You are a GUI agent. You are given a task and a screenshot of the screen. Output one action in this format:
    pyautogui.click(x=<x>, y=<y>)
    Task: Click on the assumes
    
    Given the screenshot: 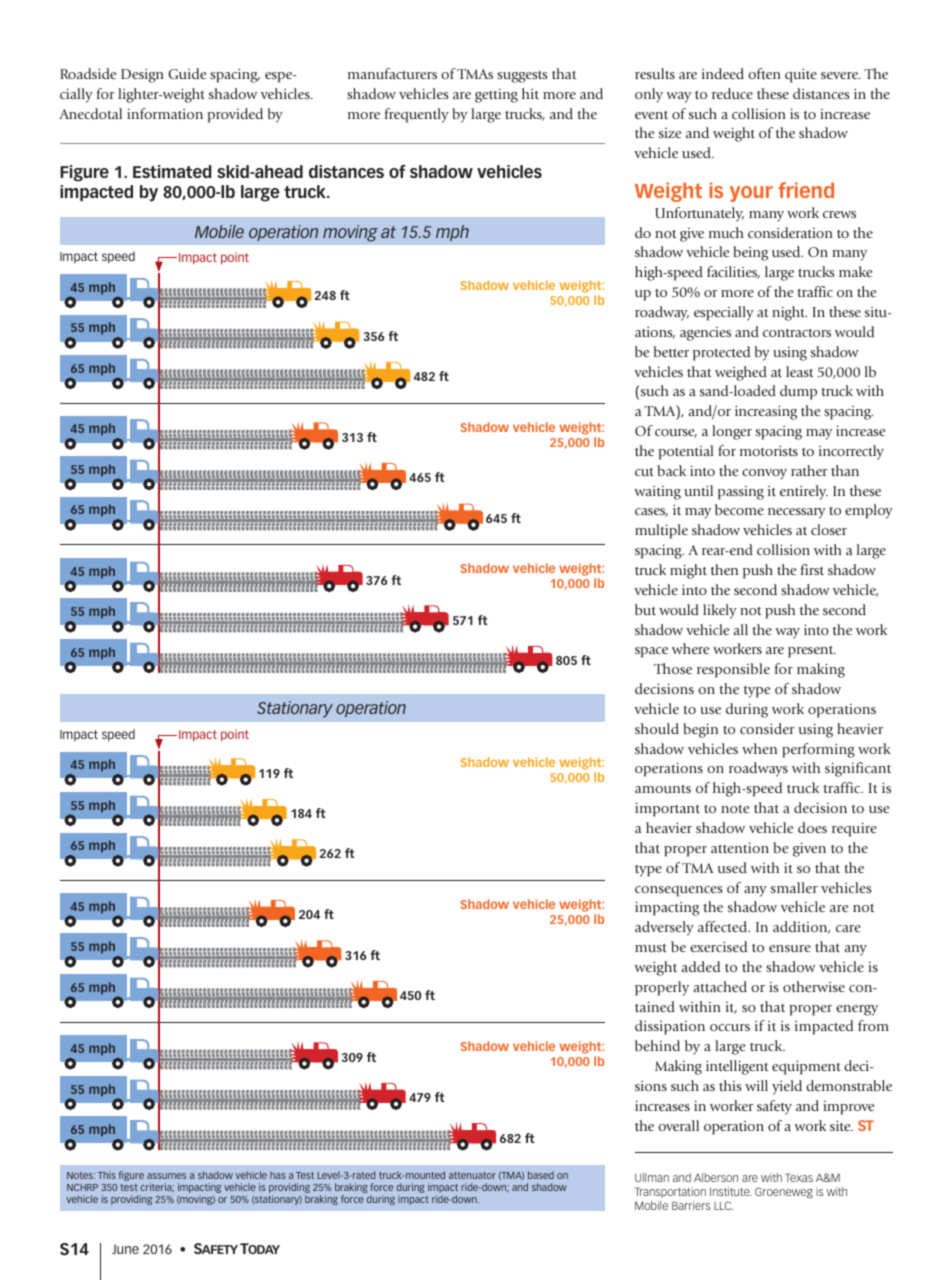 What is the action you would take?
    pyautogui.click(x=166, y=1176)
